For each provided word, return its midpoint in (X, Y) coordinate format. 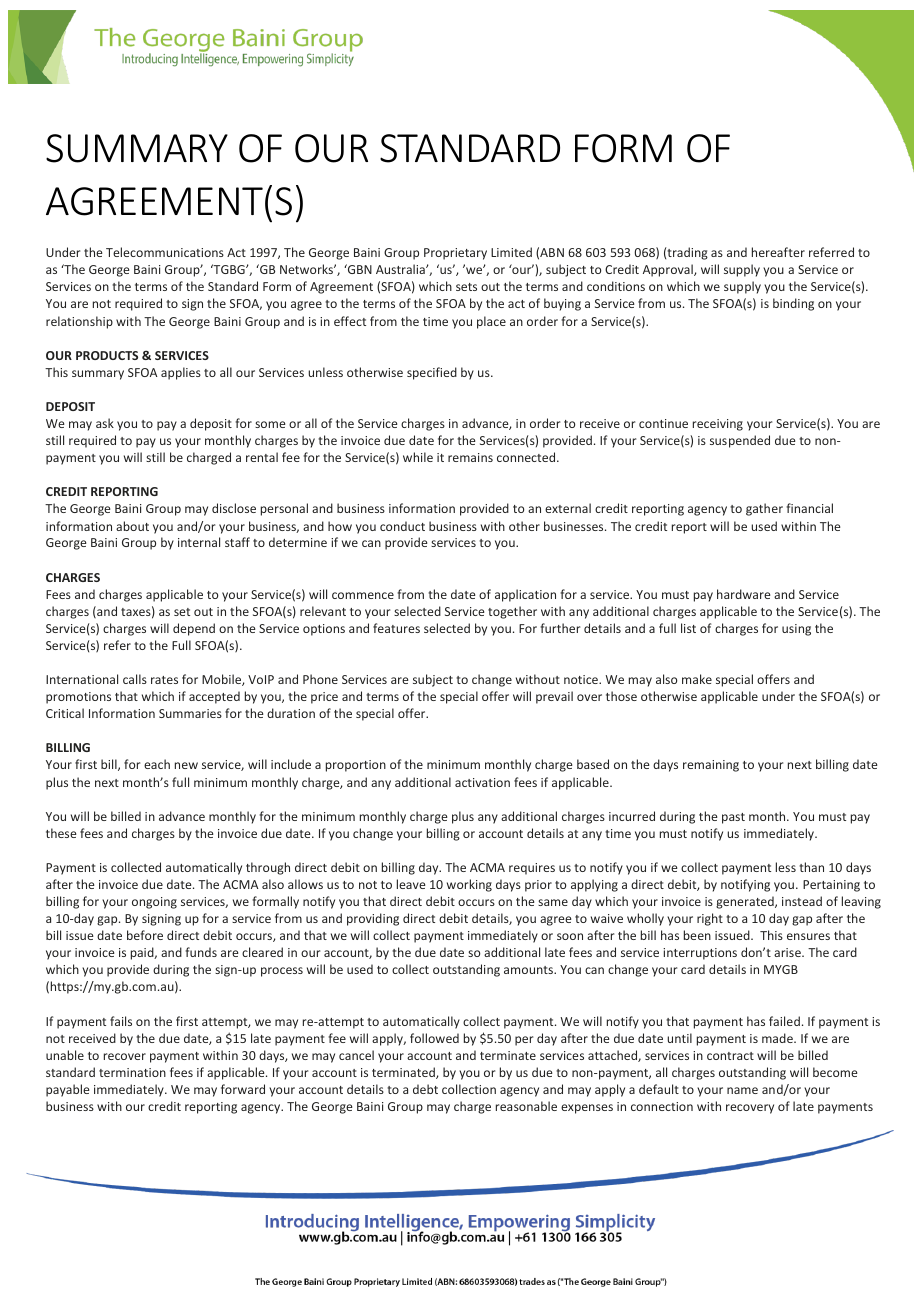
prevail (554, 697)
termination (132, 1072)
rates (164, 680)
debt (425, 1089)
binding (793, 304)
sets (466, 287)
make (697, 679)
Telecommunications (165, 252)
